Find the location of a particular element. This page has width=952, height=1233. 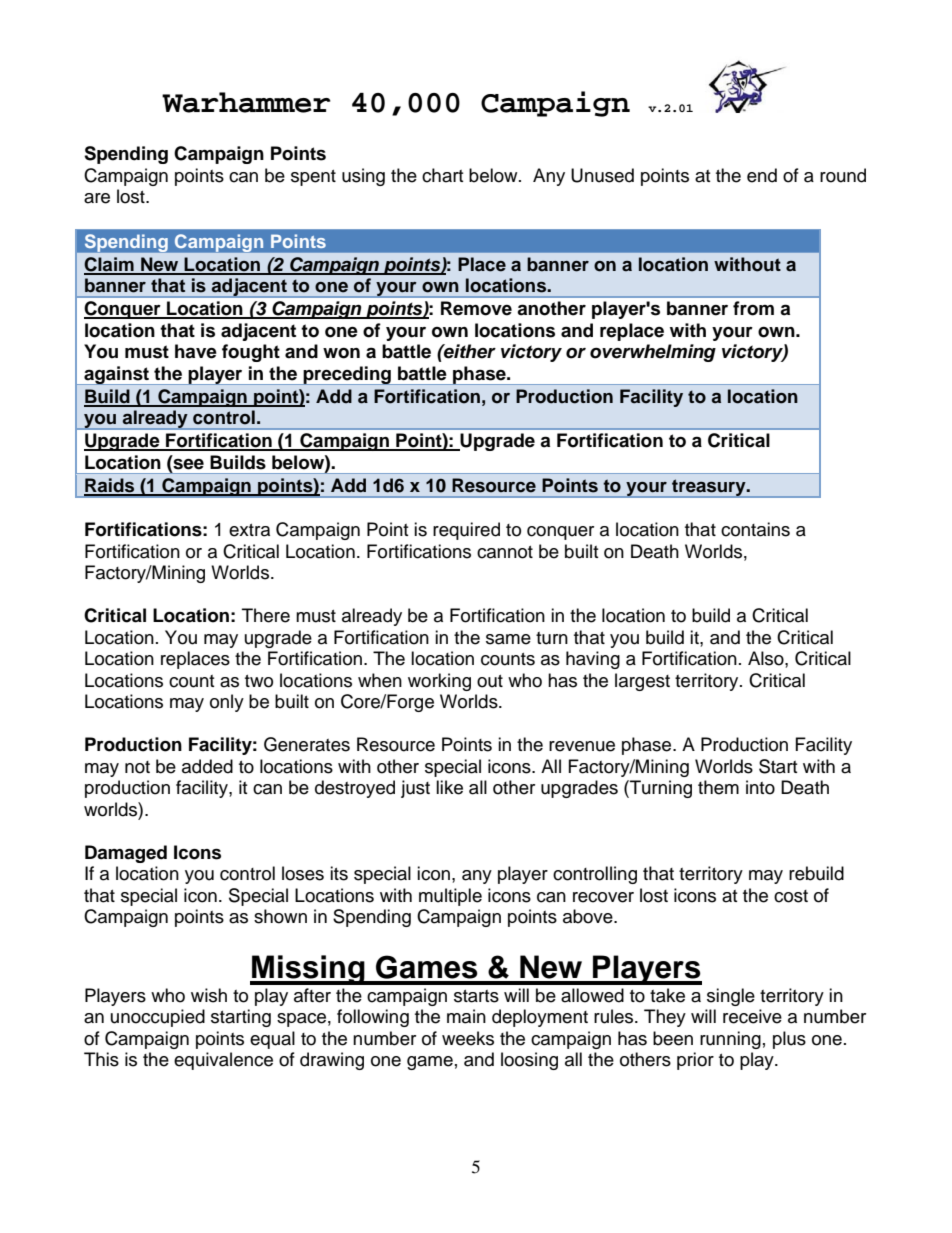

unoccupied is located at coordinates (158, 1018).
